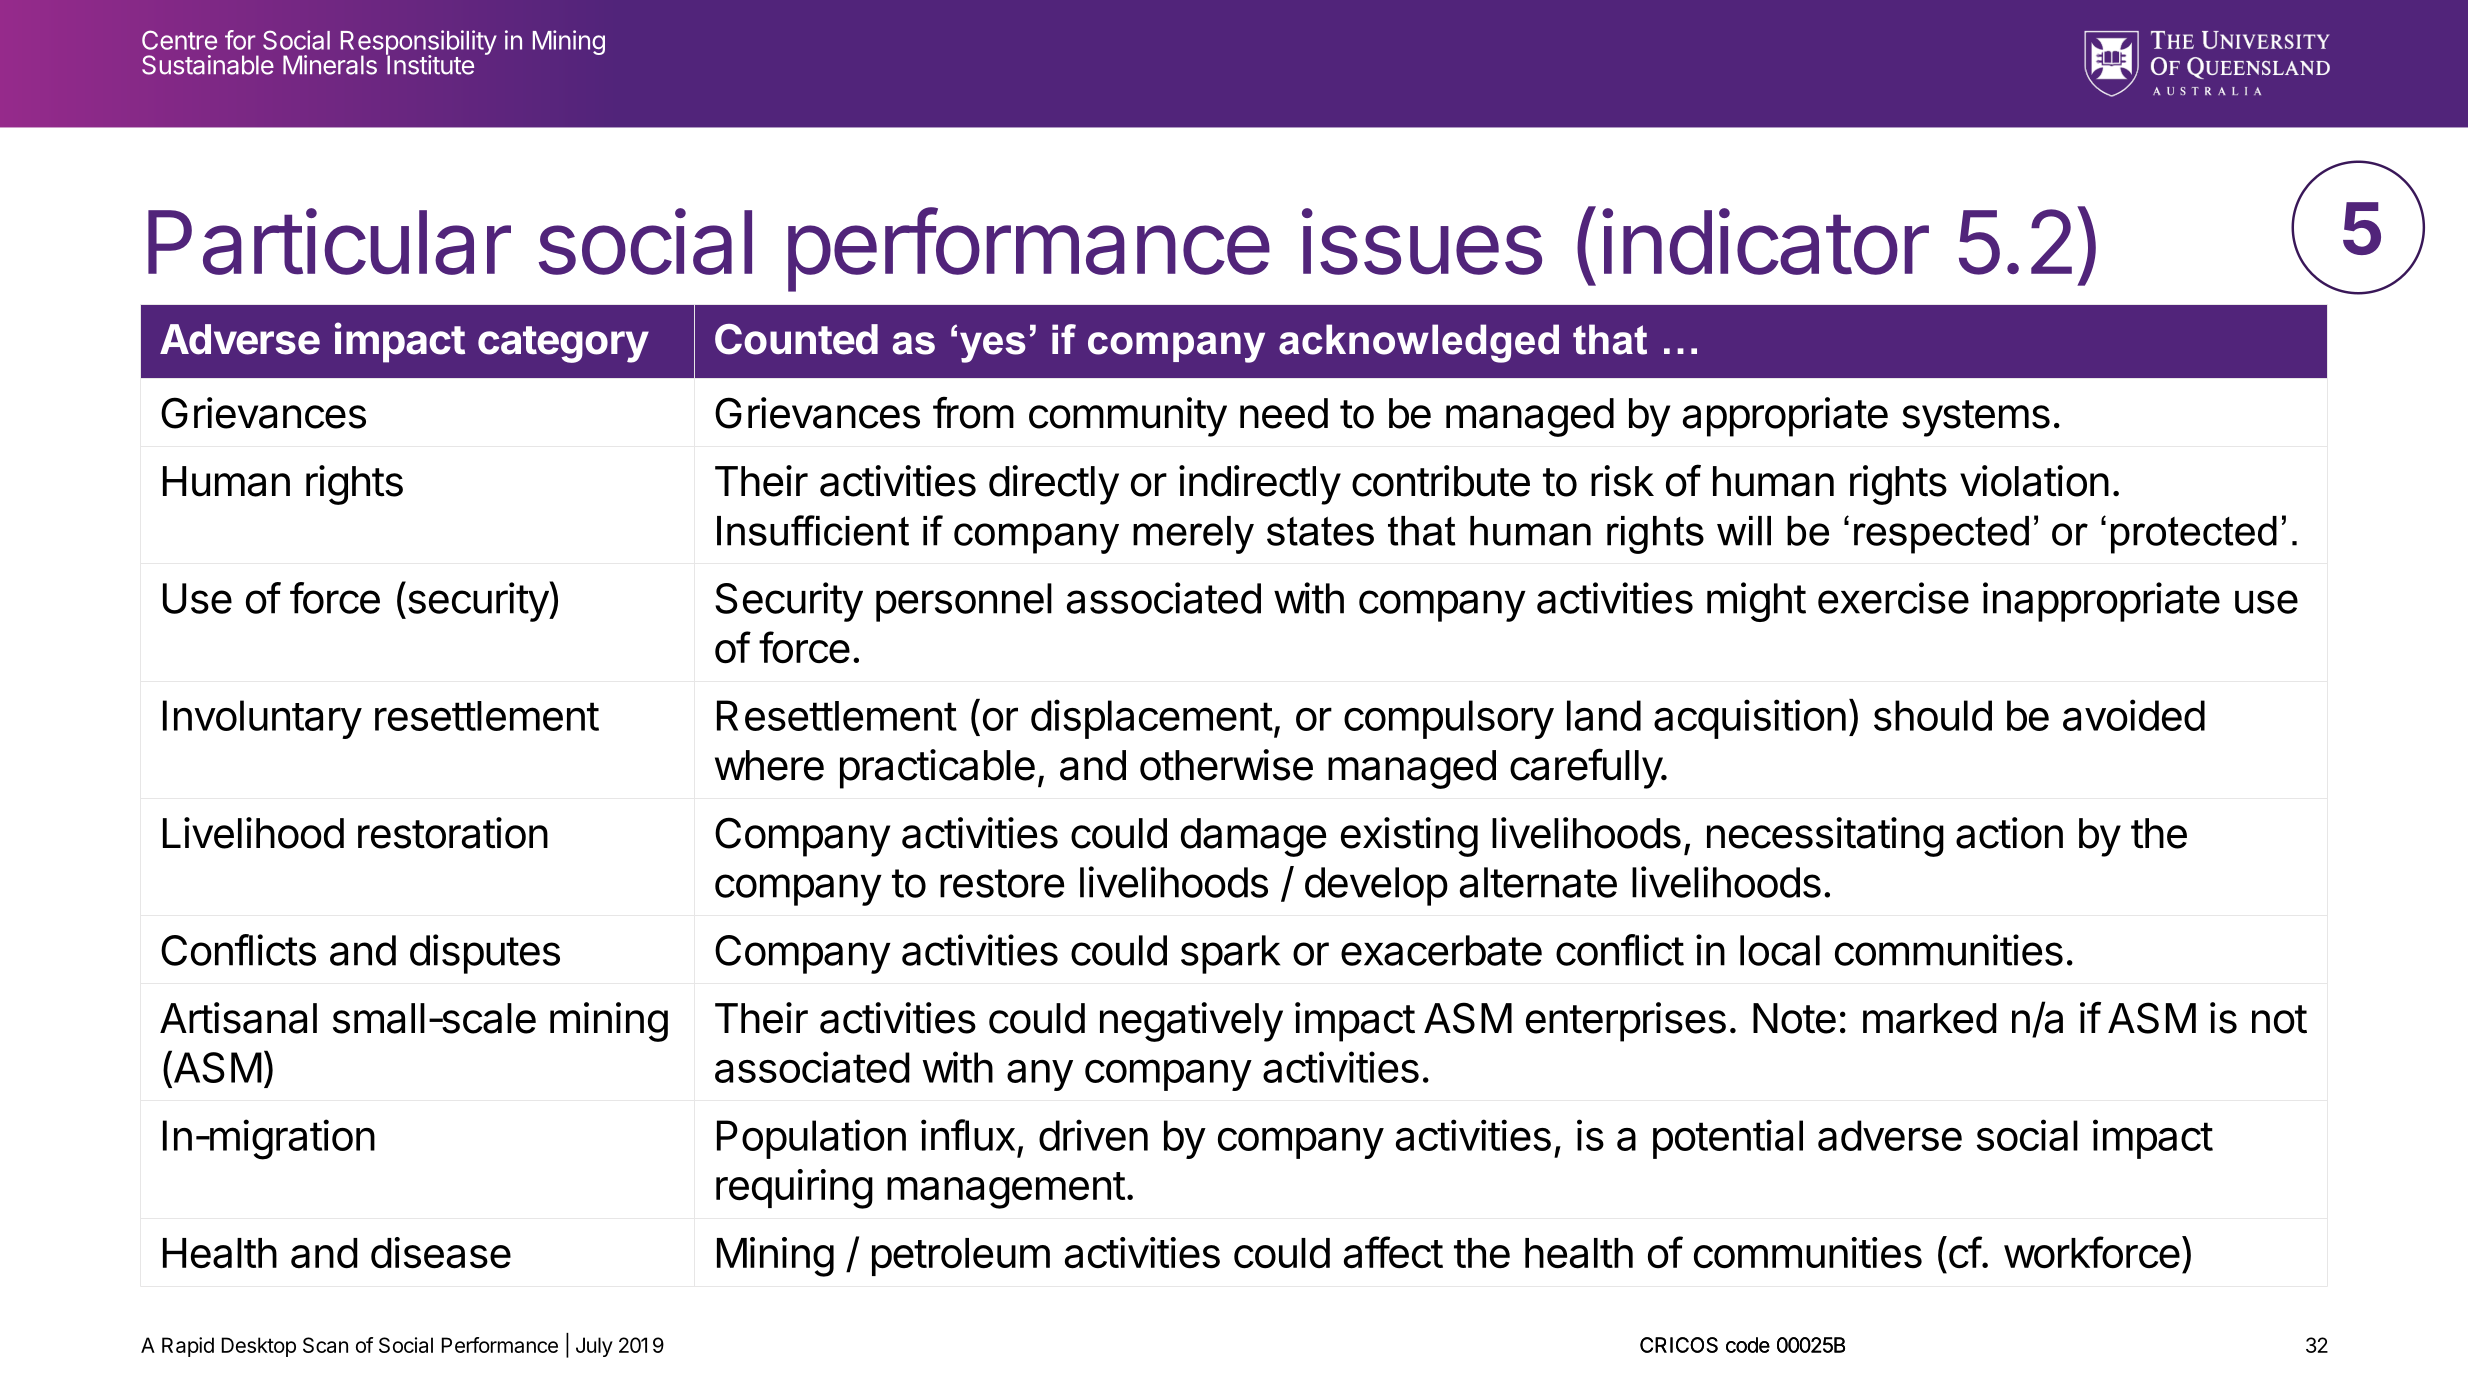 This screenshot has width=2468, height=1389. Describe the element at coordinates (1393, 1252) in the screenshot. I see `affect` at that location.
